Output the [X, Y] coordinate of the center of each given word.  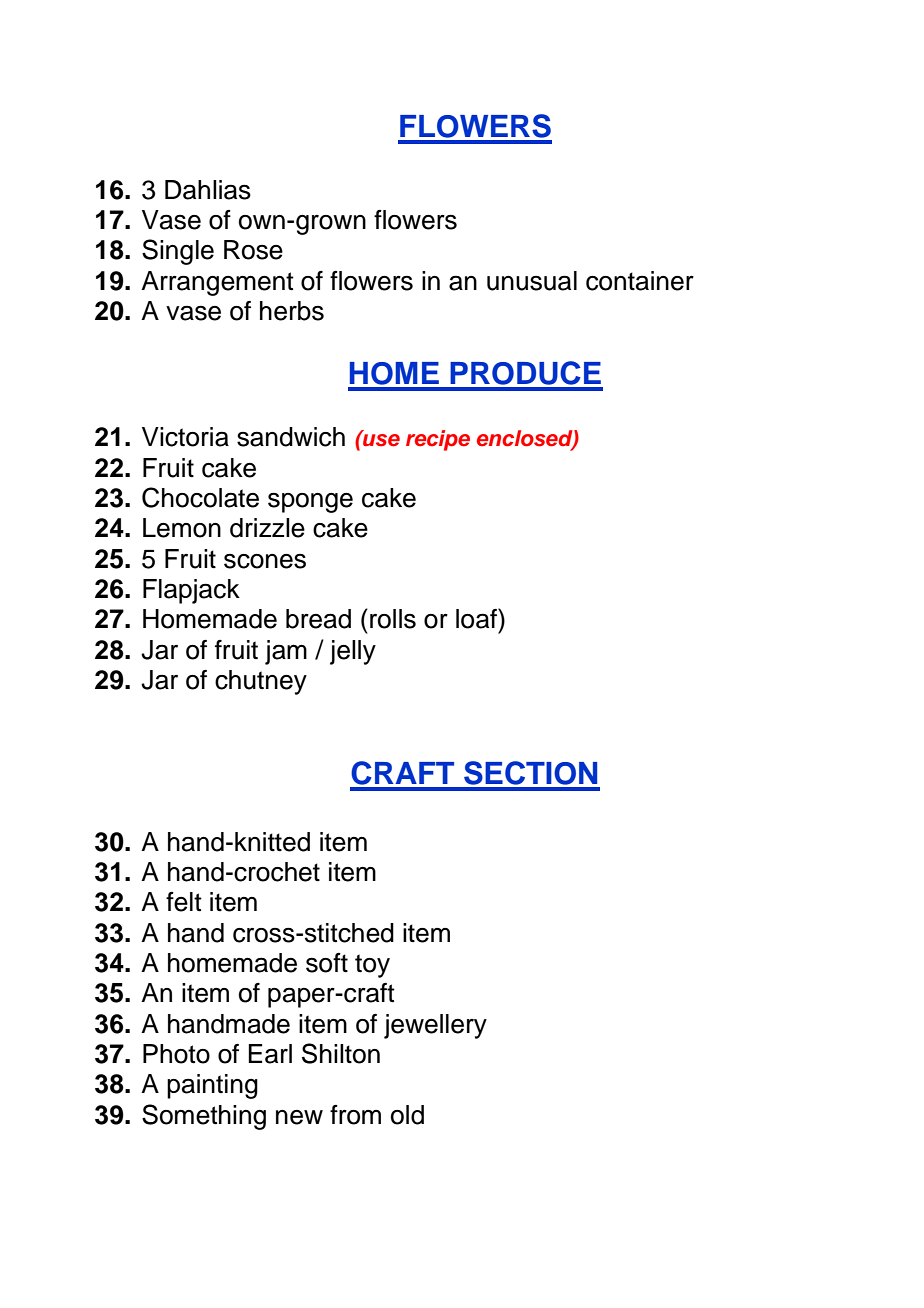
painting [212, 1086]
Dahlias [208, 190]
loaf [477, 618]
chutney [261, 682]
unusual [532, 281]
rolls [393, 619]
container [640, 281]
